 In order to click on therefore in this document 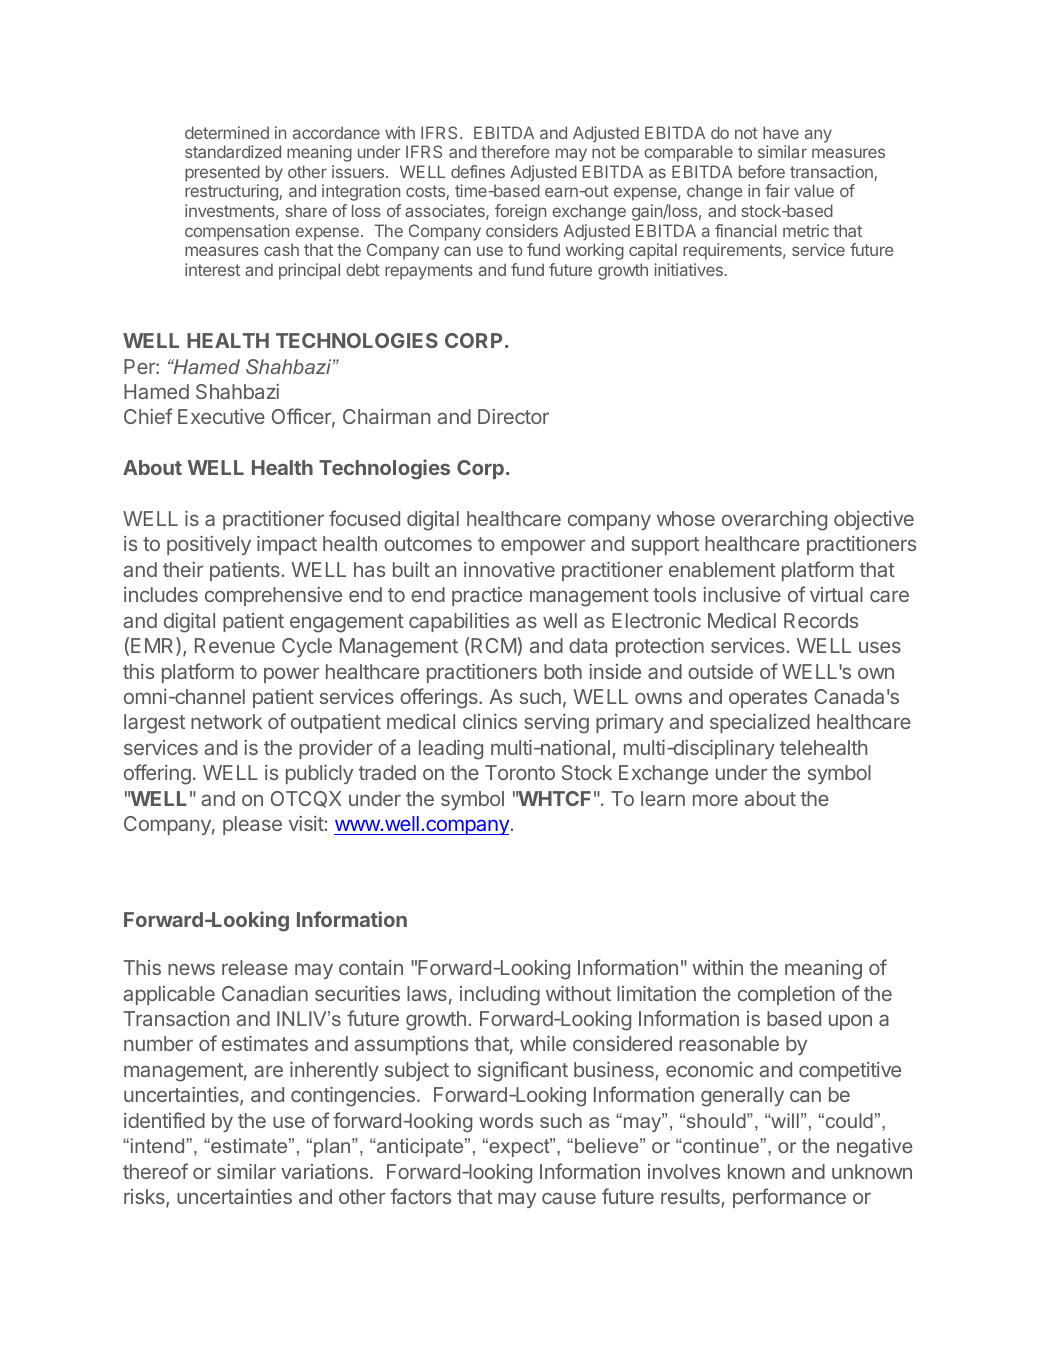, I will do `click(515, 151)`.
